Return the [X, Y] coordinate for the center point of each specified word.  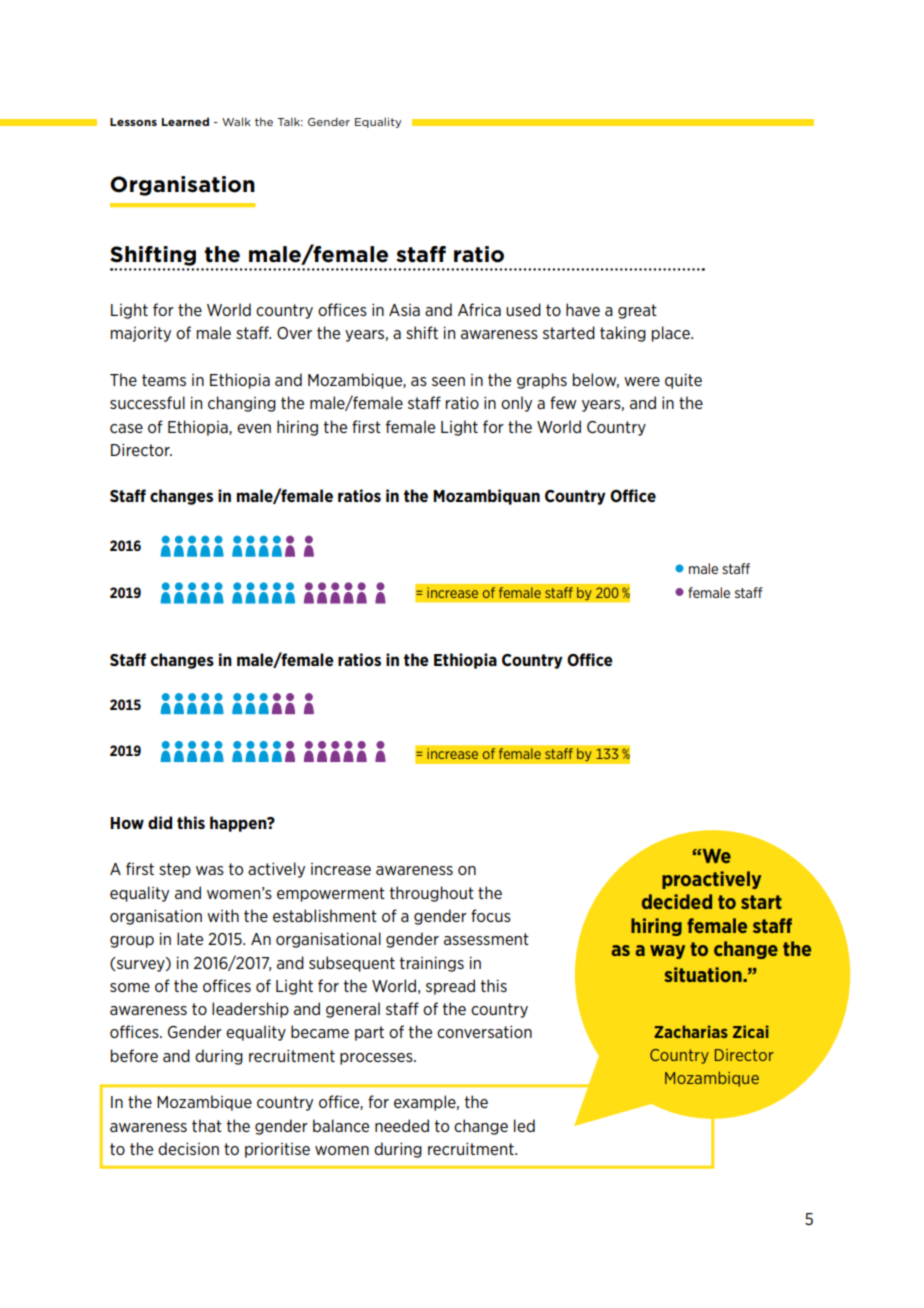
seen [448, 381]
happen [239, 824]
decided [677, 901]
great [637, 311]
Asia [404, 310]
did [160, 822]
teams [164, 380]
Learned [185, 121]
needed [402, 1125]
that [207, 1125]
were [642, 381]
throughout [432, 894]
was [210, 870]
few [563, 402]
